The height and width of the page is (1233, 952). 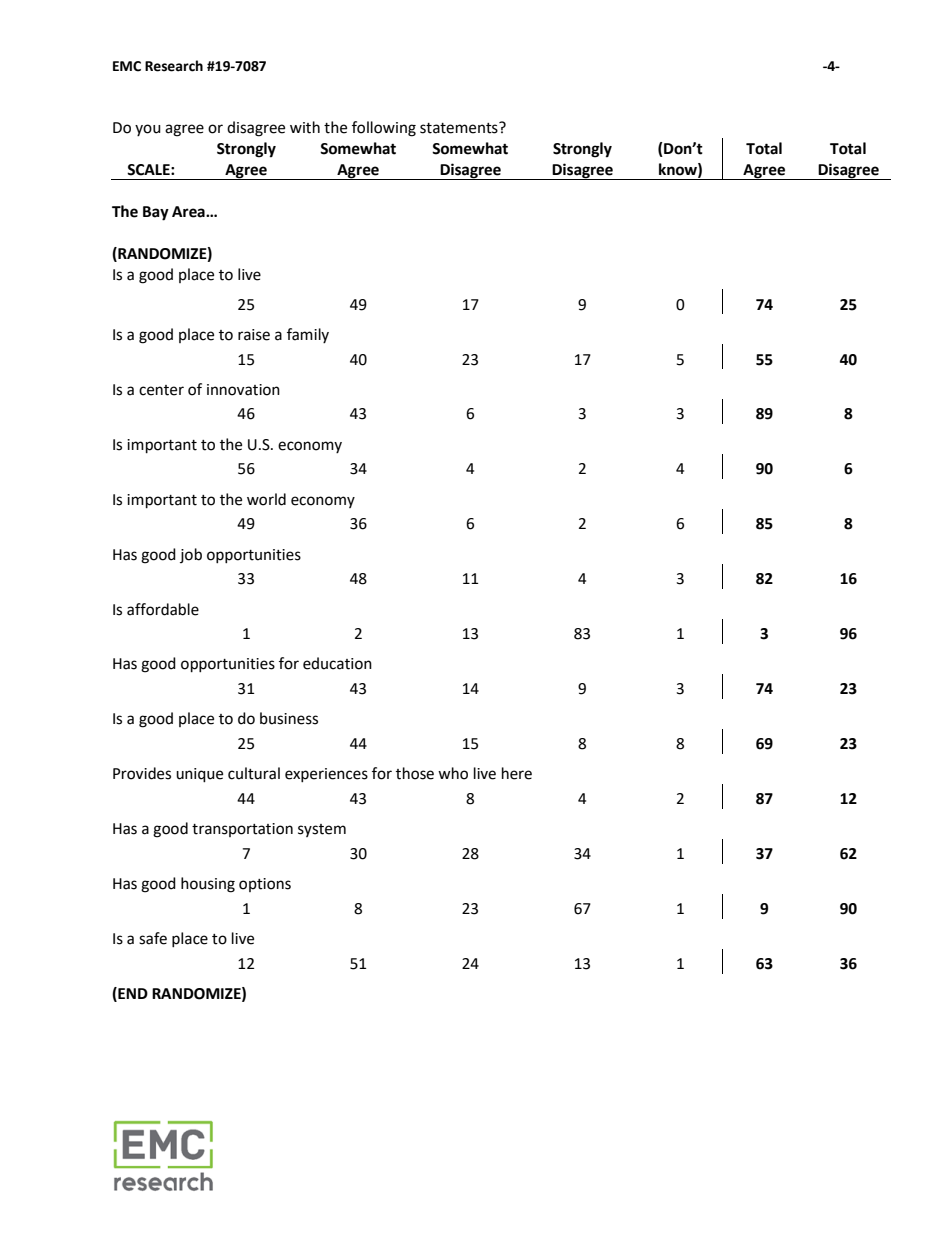 I want to click on job, so click(x=191, y=555).
